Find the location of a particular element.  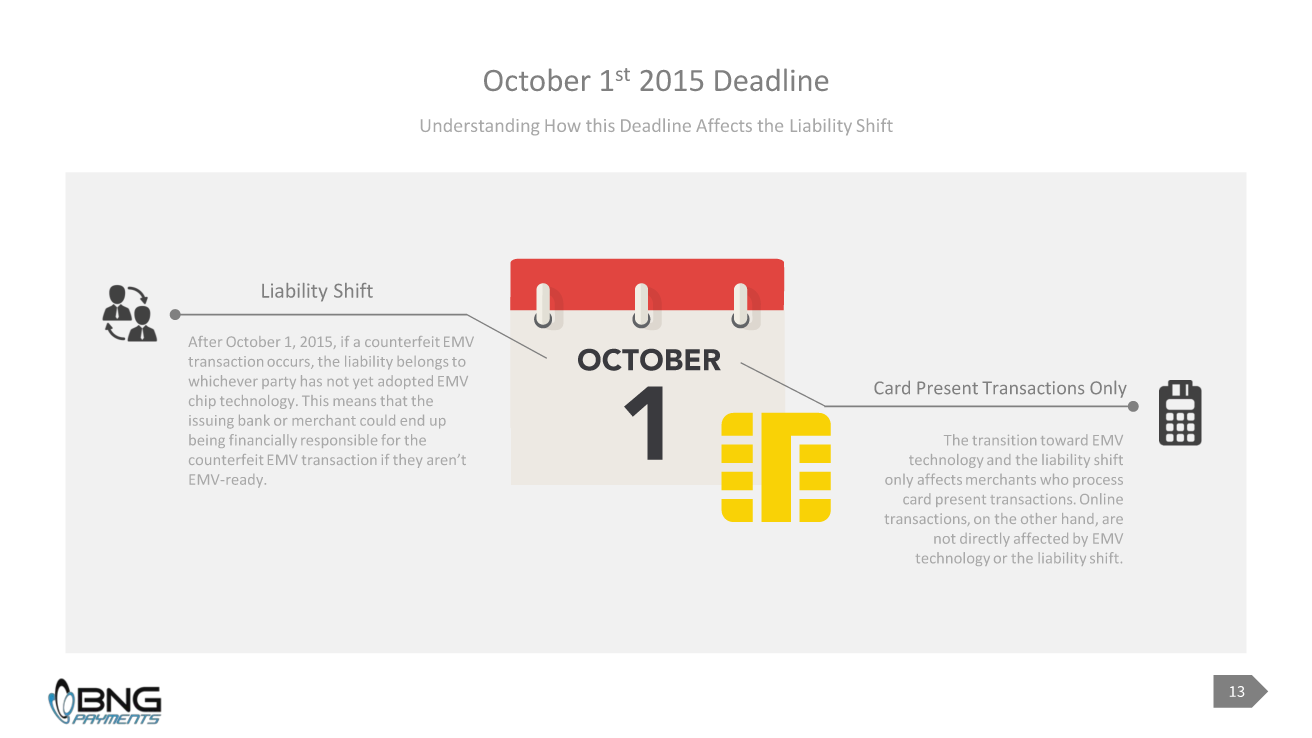

After is located at coordinates (205, 341).
